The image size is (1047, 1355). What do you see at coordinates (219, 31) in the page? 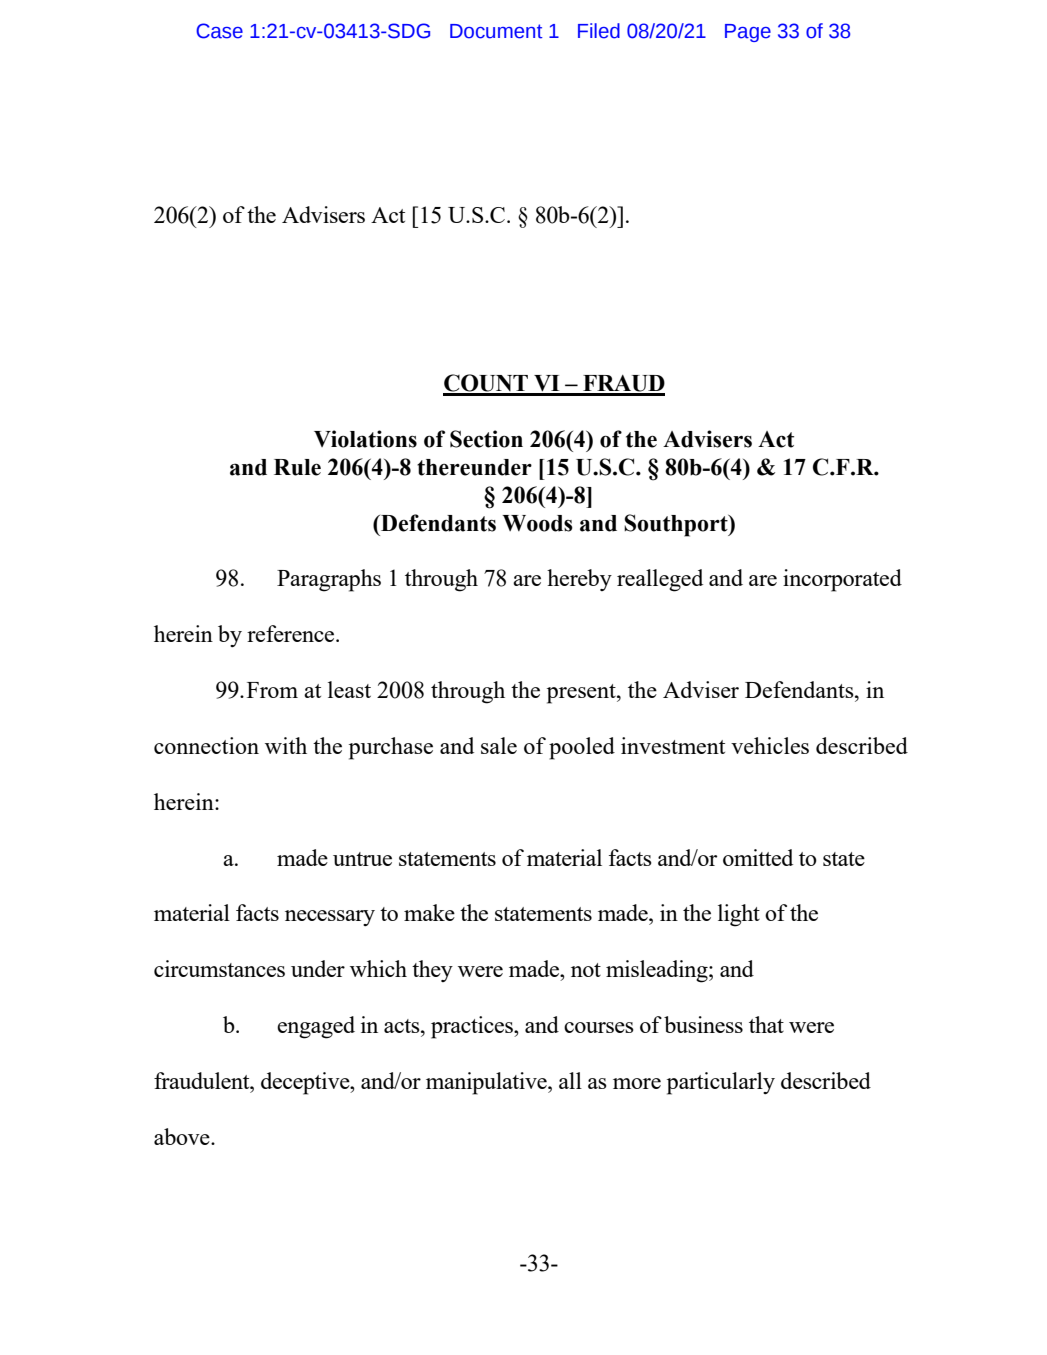
I see `Case` at bounding box center [219, 31].
